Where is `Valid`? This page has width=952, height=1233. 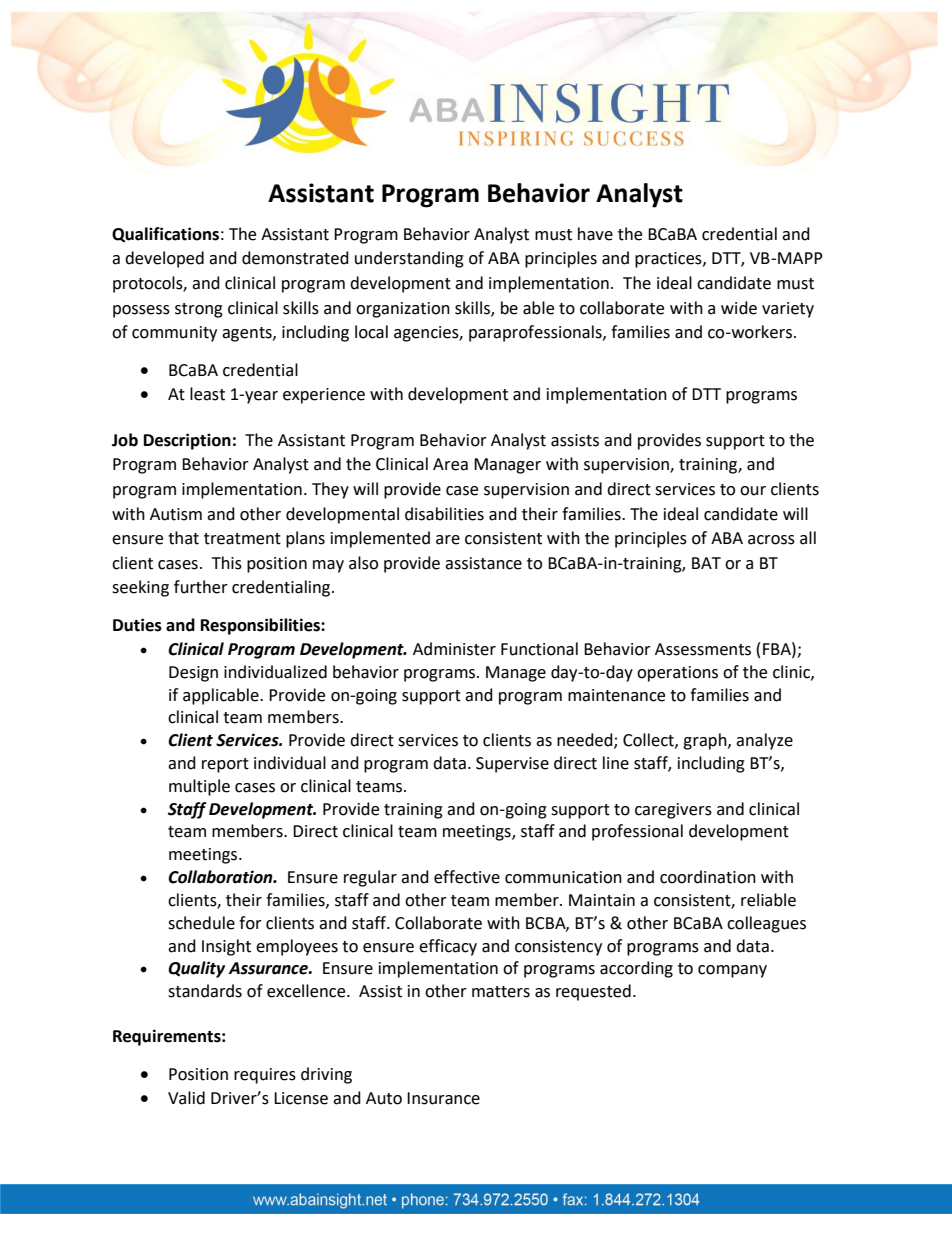 Valid is located at coordinates (186, 1098).
